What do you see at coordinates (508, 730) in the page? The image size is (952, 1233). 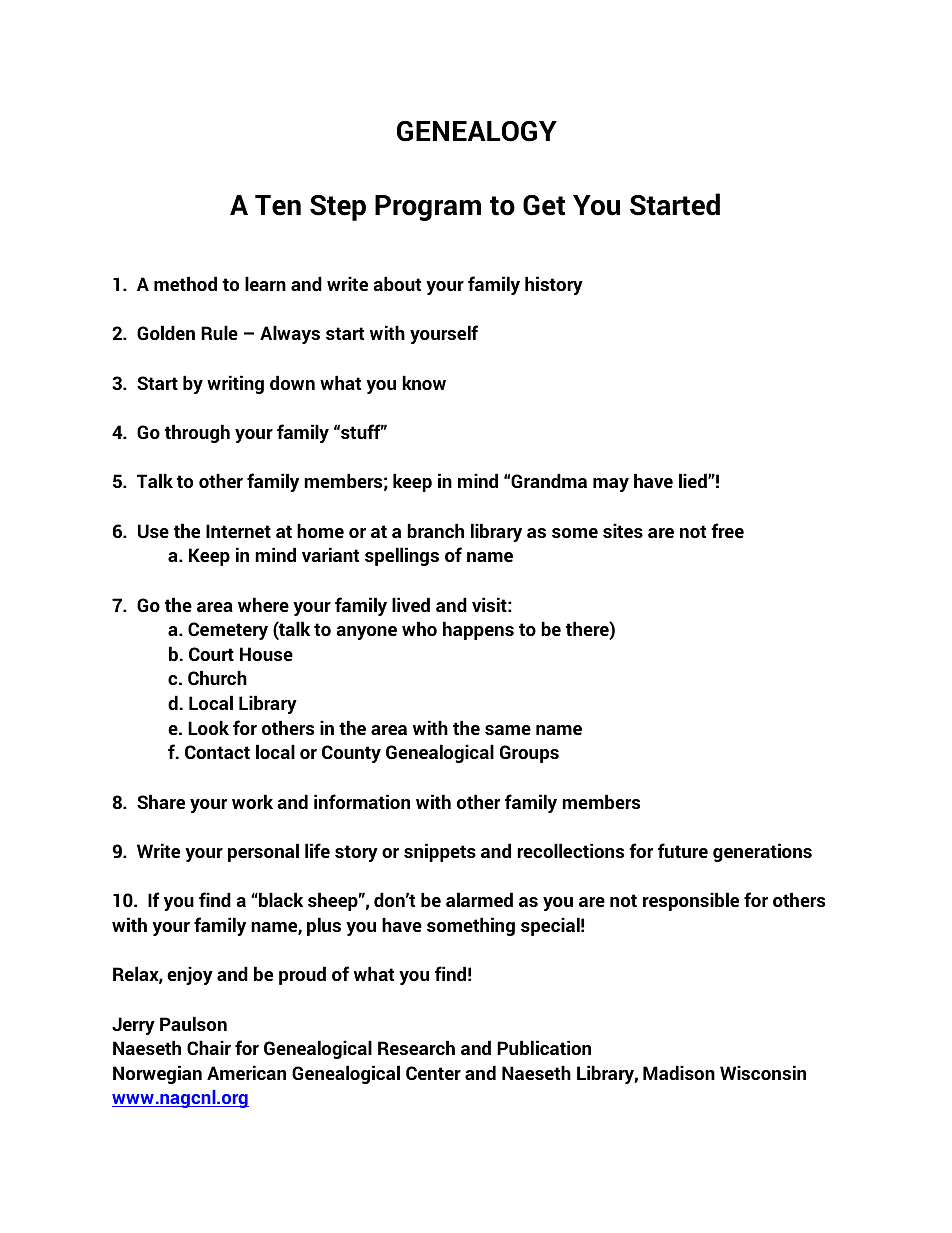 I see `same` at bounding box center [508, 730].
